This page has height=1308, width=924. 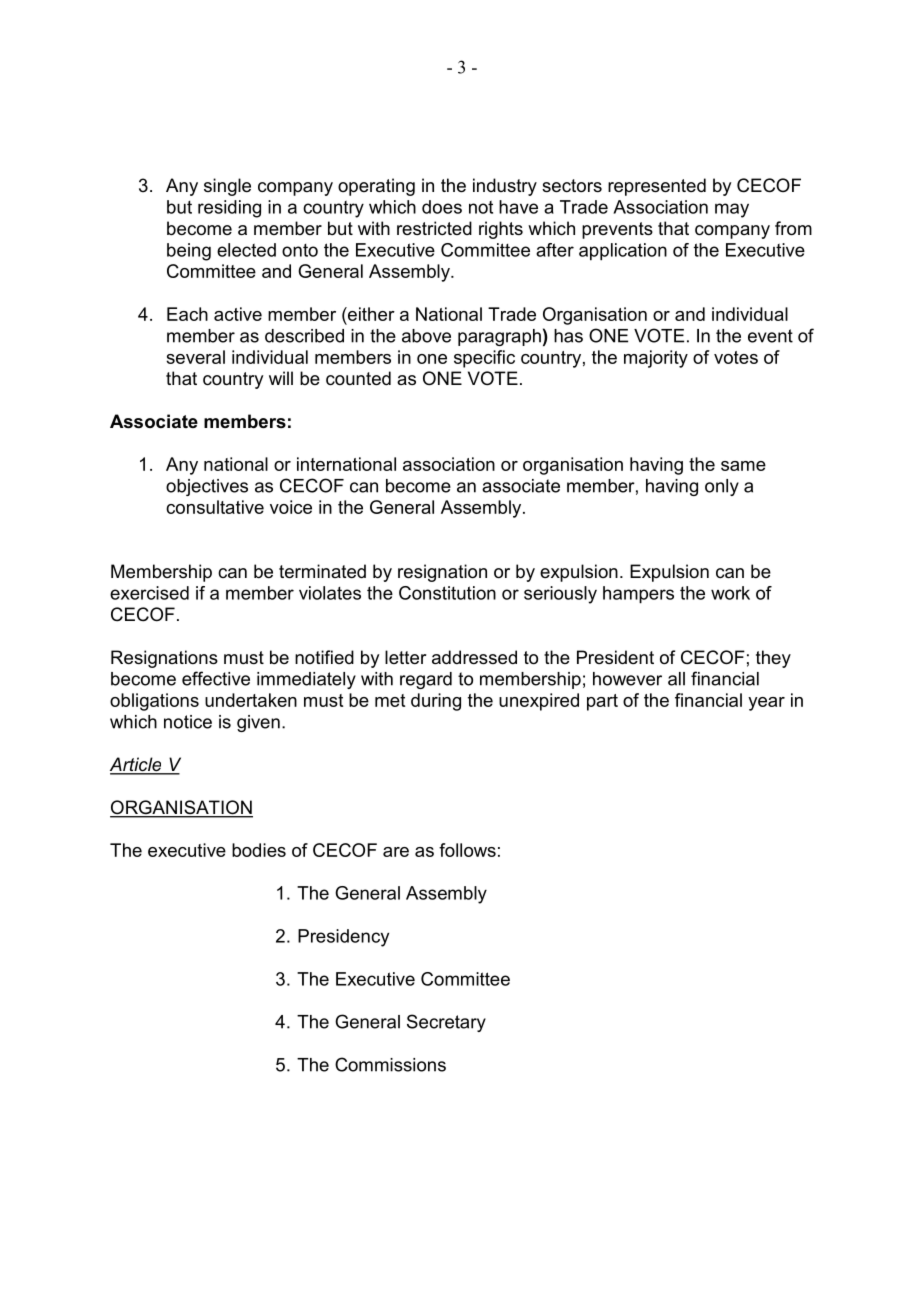 I want to click on may, so click(x=732, y=210).
